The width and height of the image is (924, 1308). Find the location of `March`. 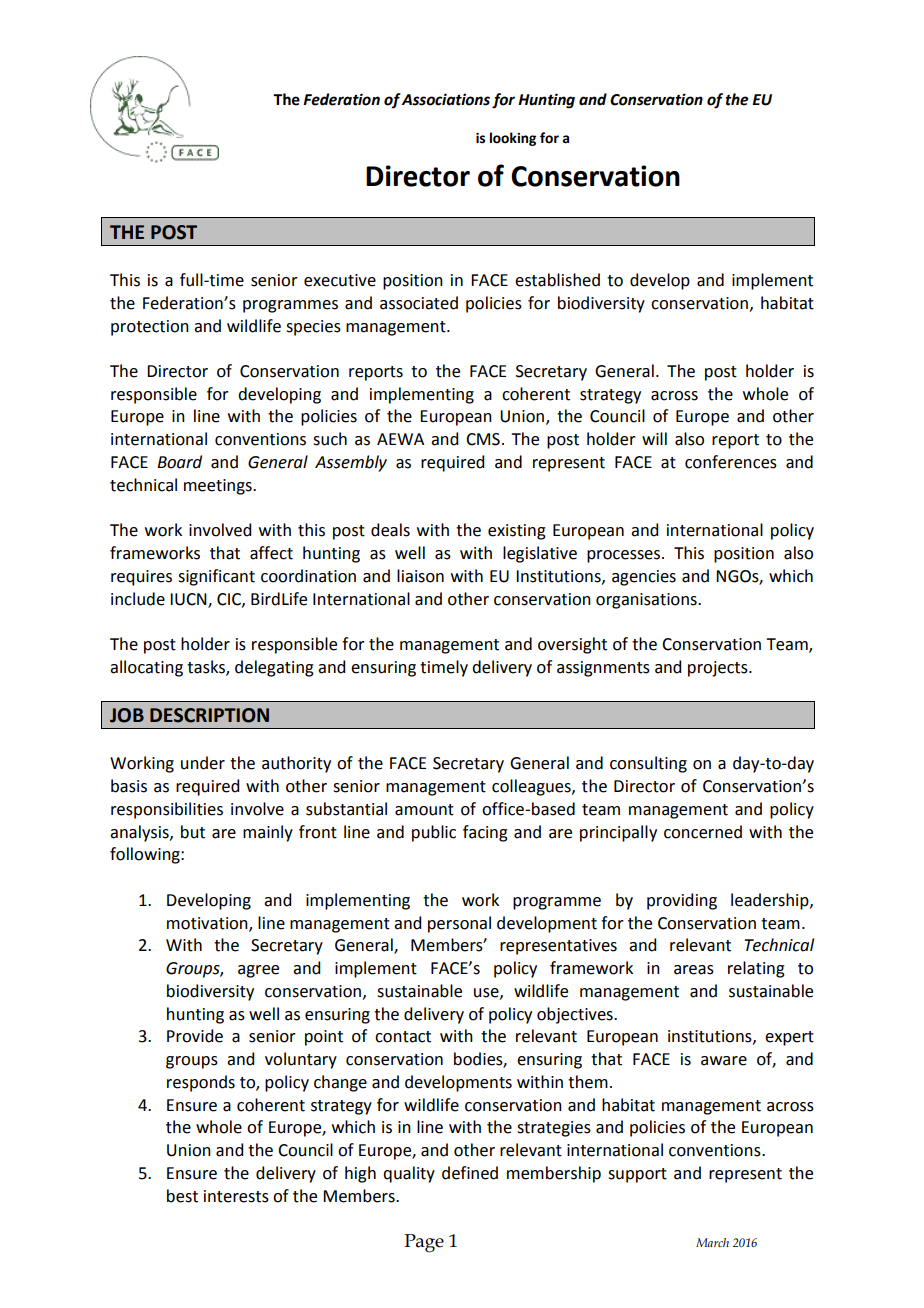

March is located at coordinates (712, 1242).
